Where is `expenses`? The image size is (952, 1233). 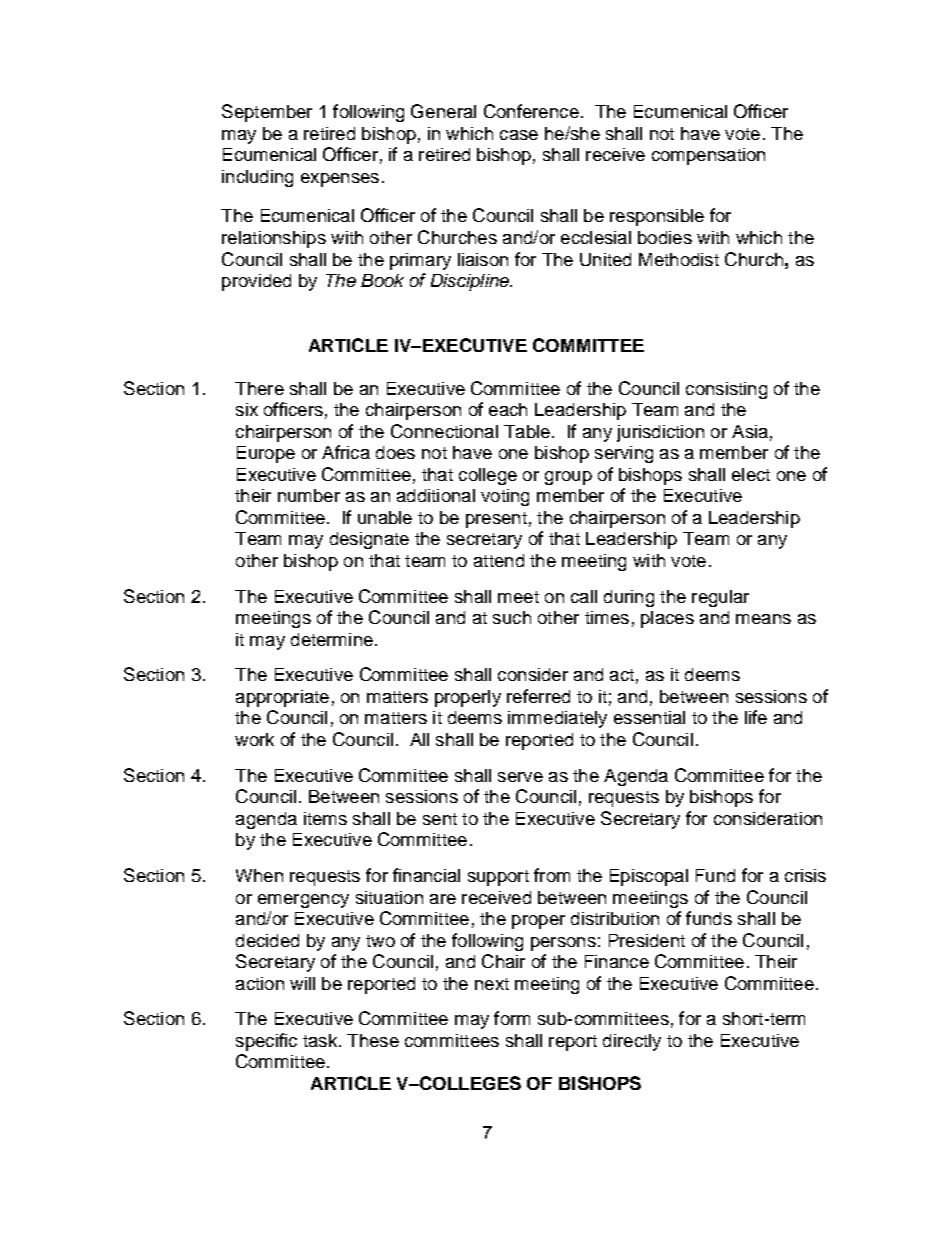 expenses is located at coordinates (340, 180).
